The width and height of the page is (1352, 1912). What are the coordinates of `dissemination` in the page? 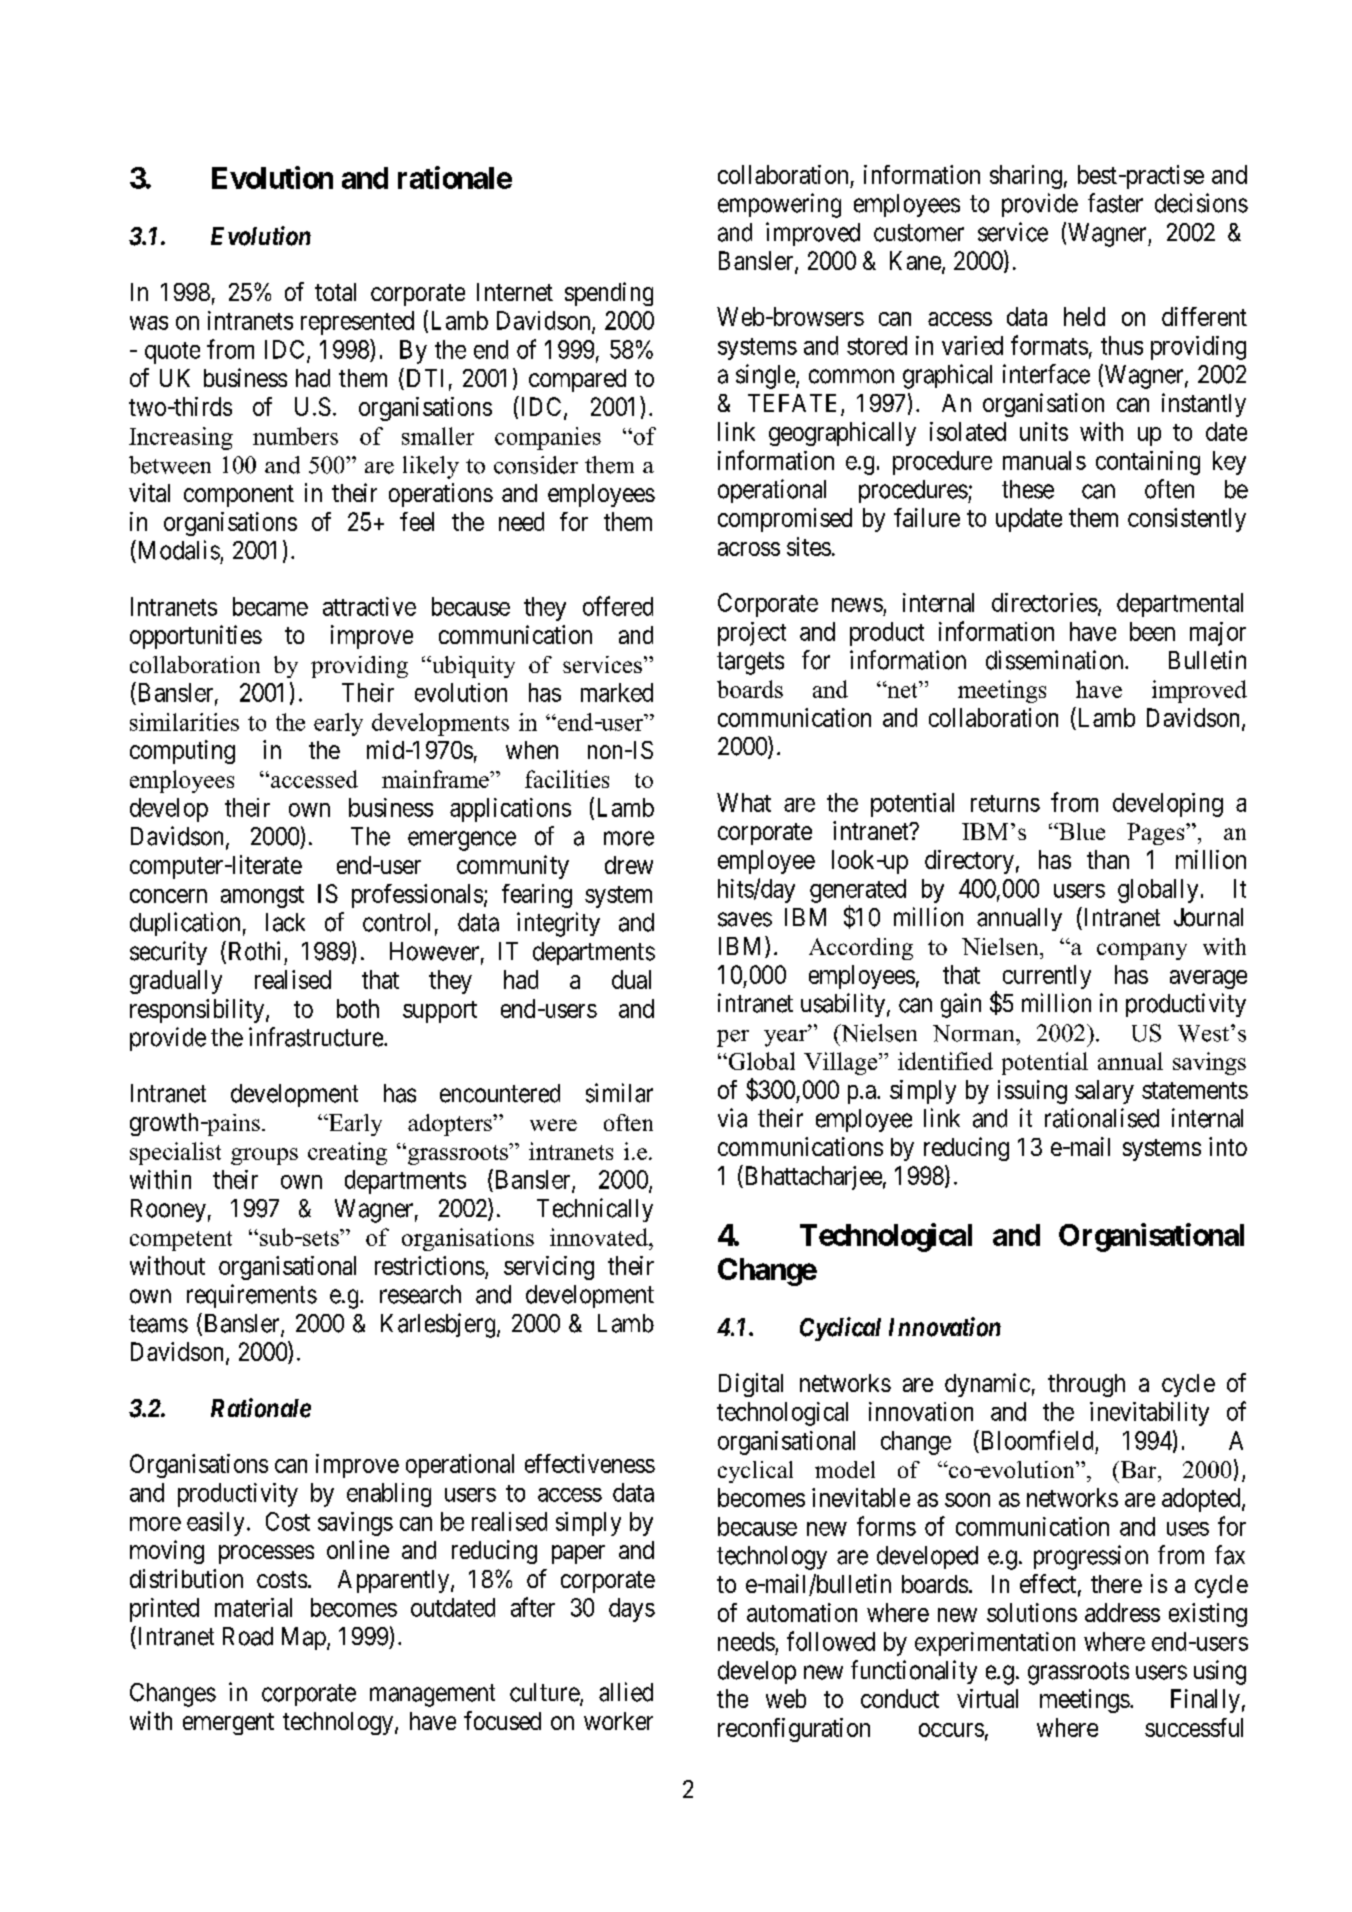 It's located at (1056, 660).
